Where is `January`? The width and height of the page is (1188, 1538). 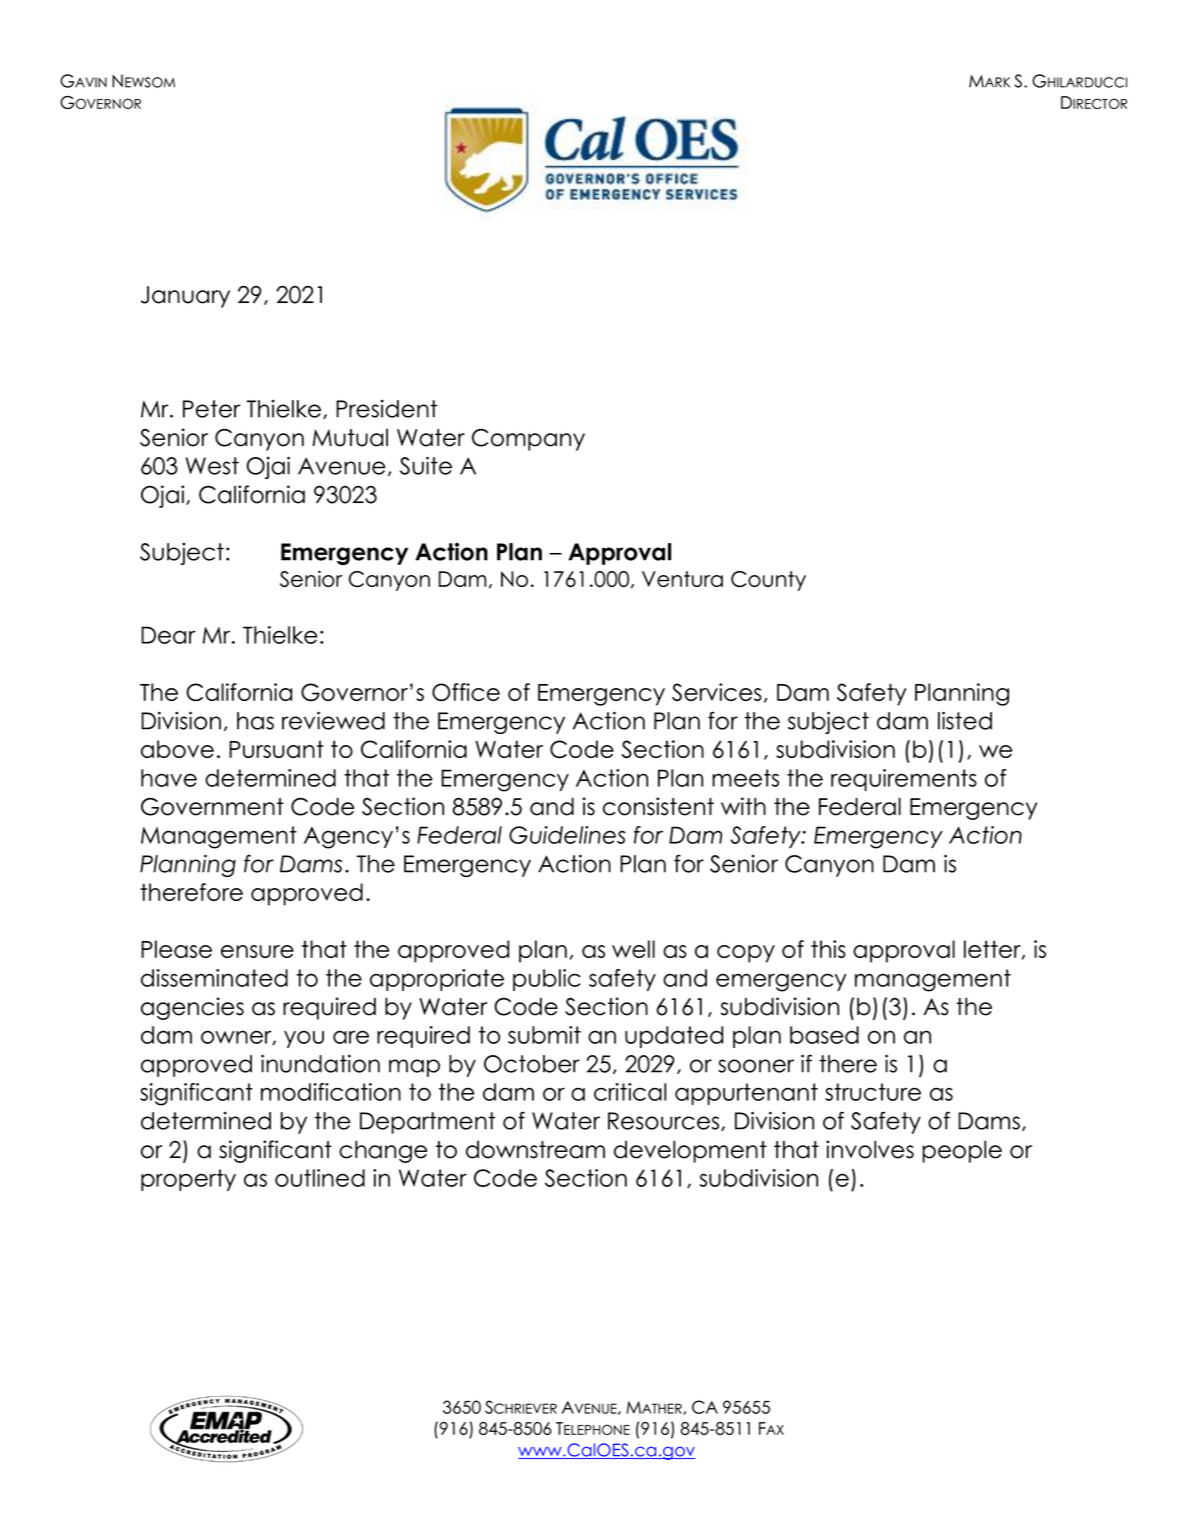
January is located at coordinates (185, 297).
